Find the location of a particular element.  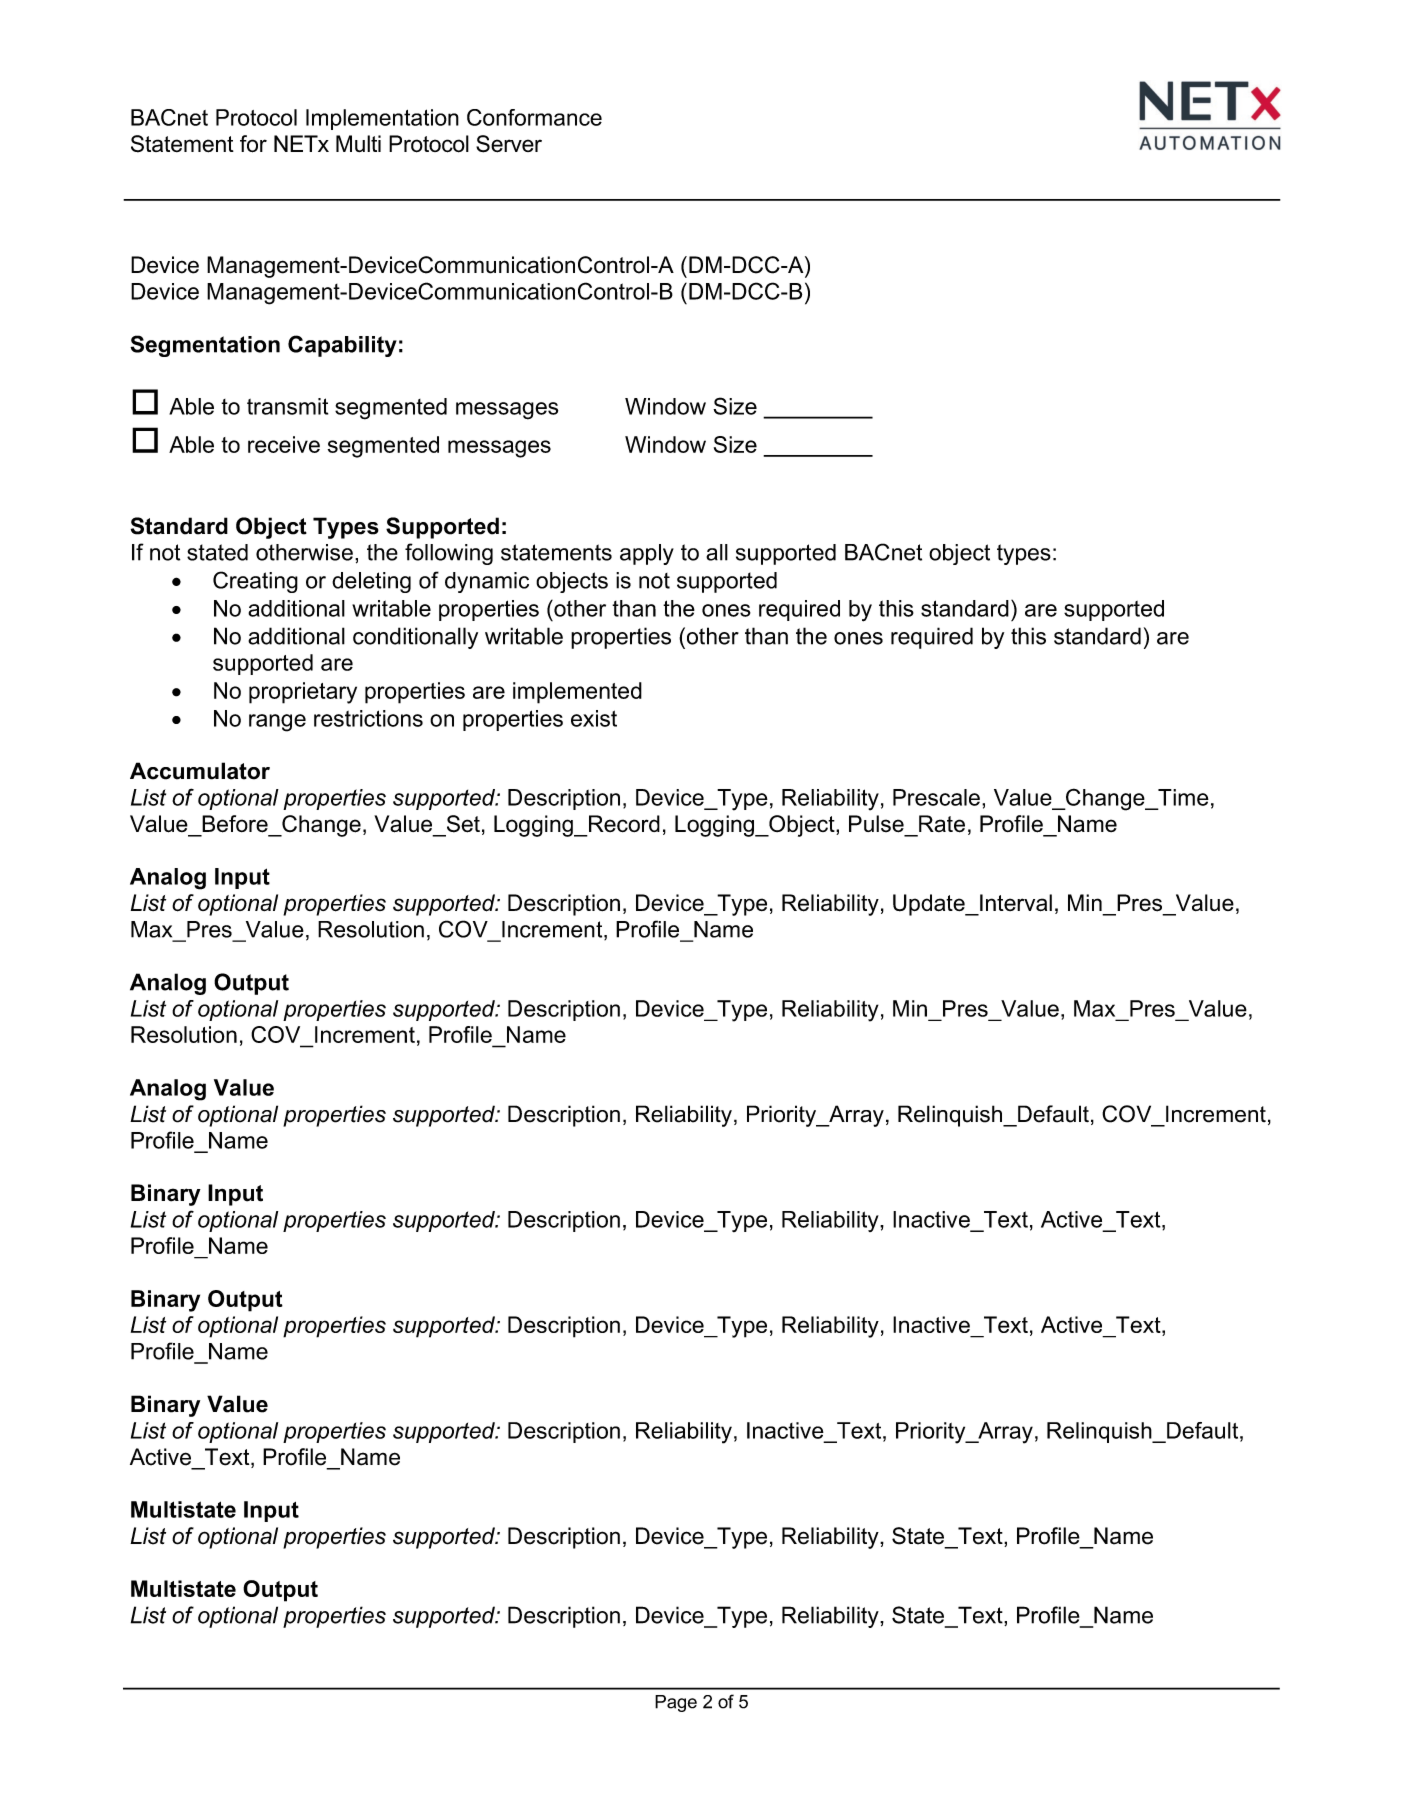

Segmentation is located at coordinates (205, 346).
